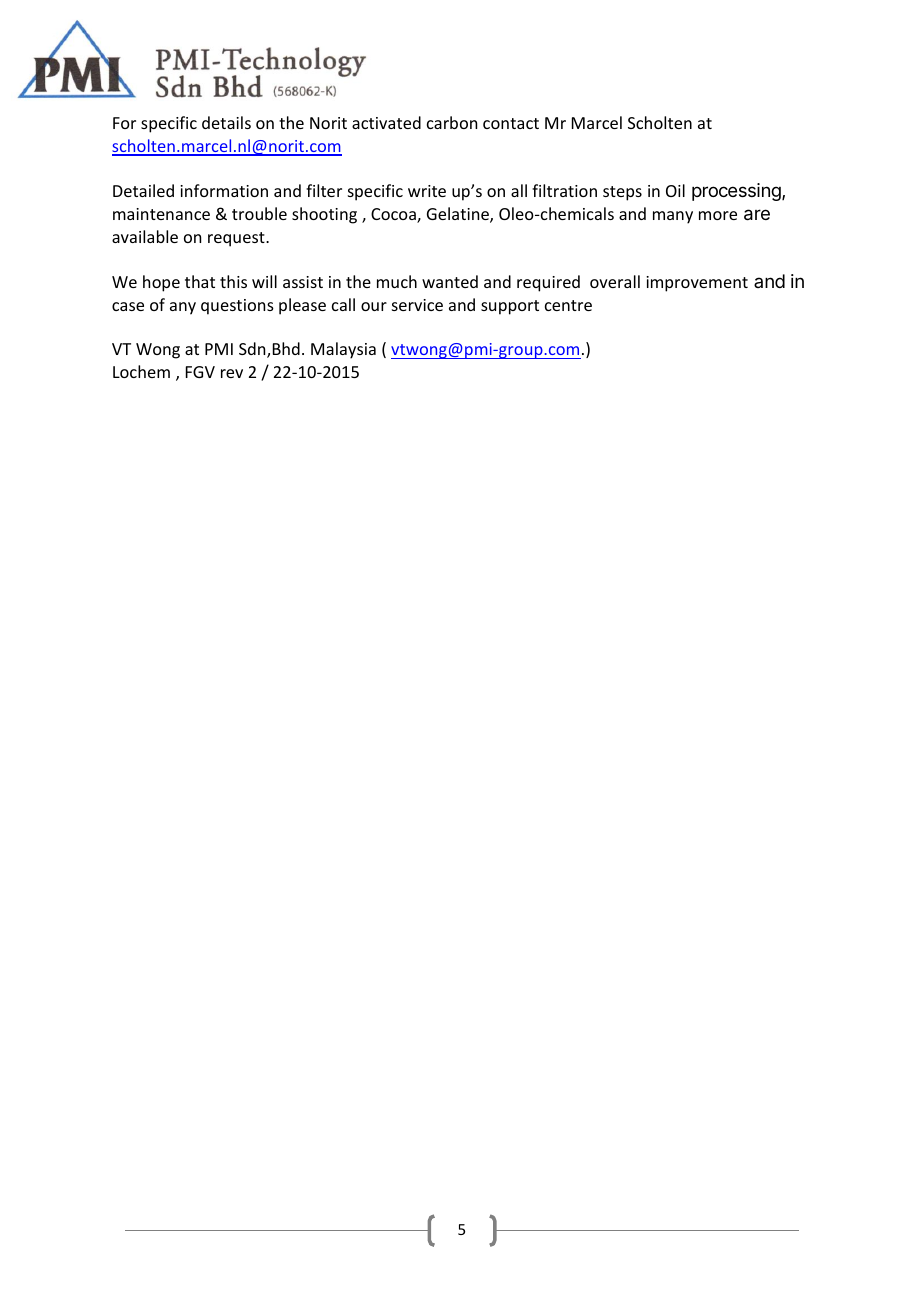  Describe the element at coordinates (232, 373) in the screenshot. I see `rev` at that location.
